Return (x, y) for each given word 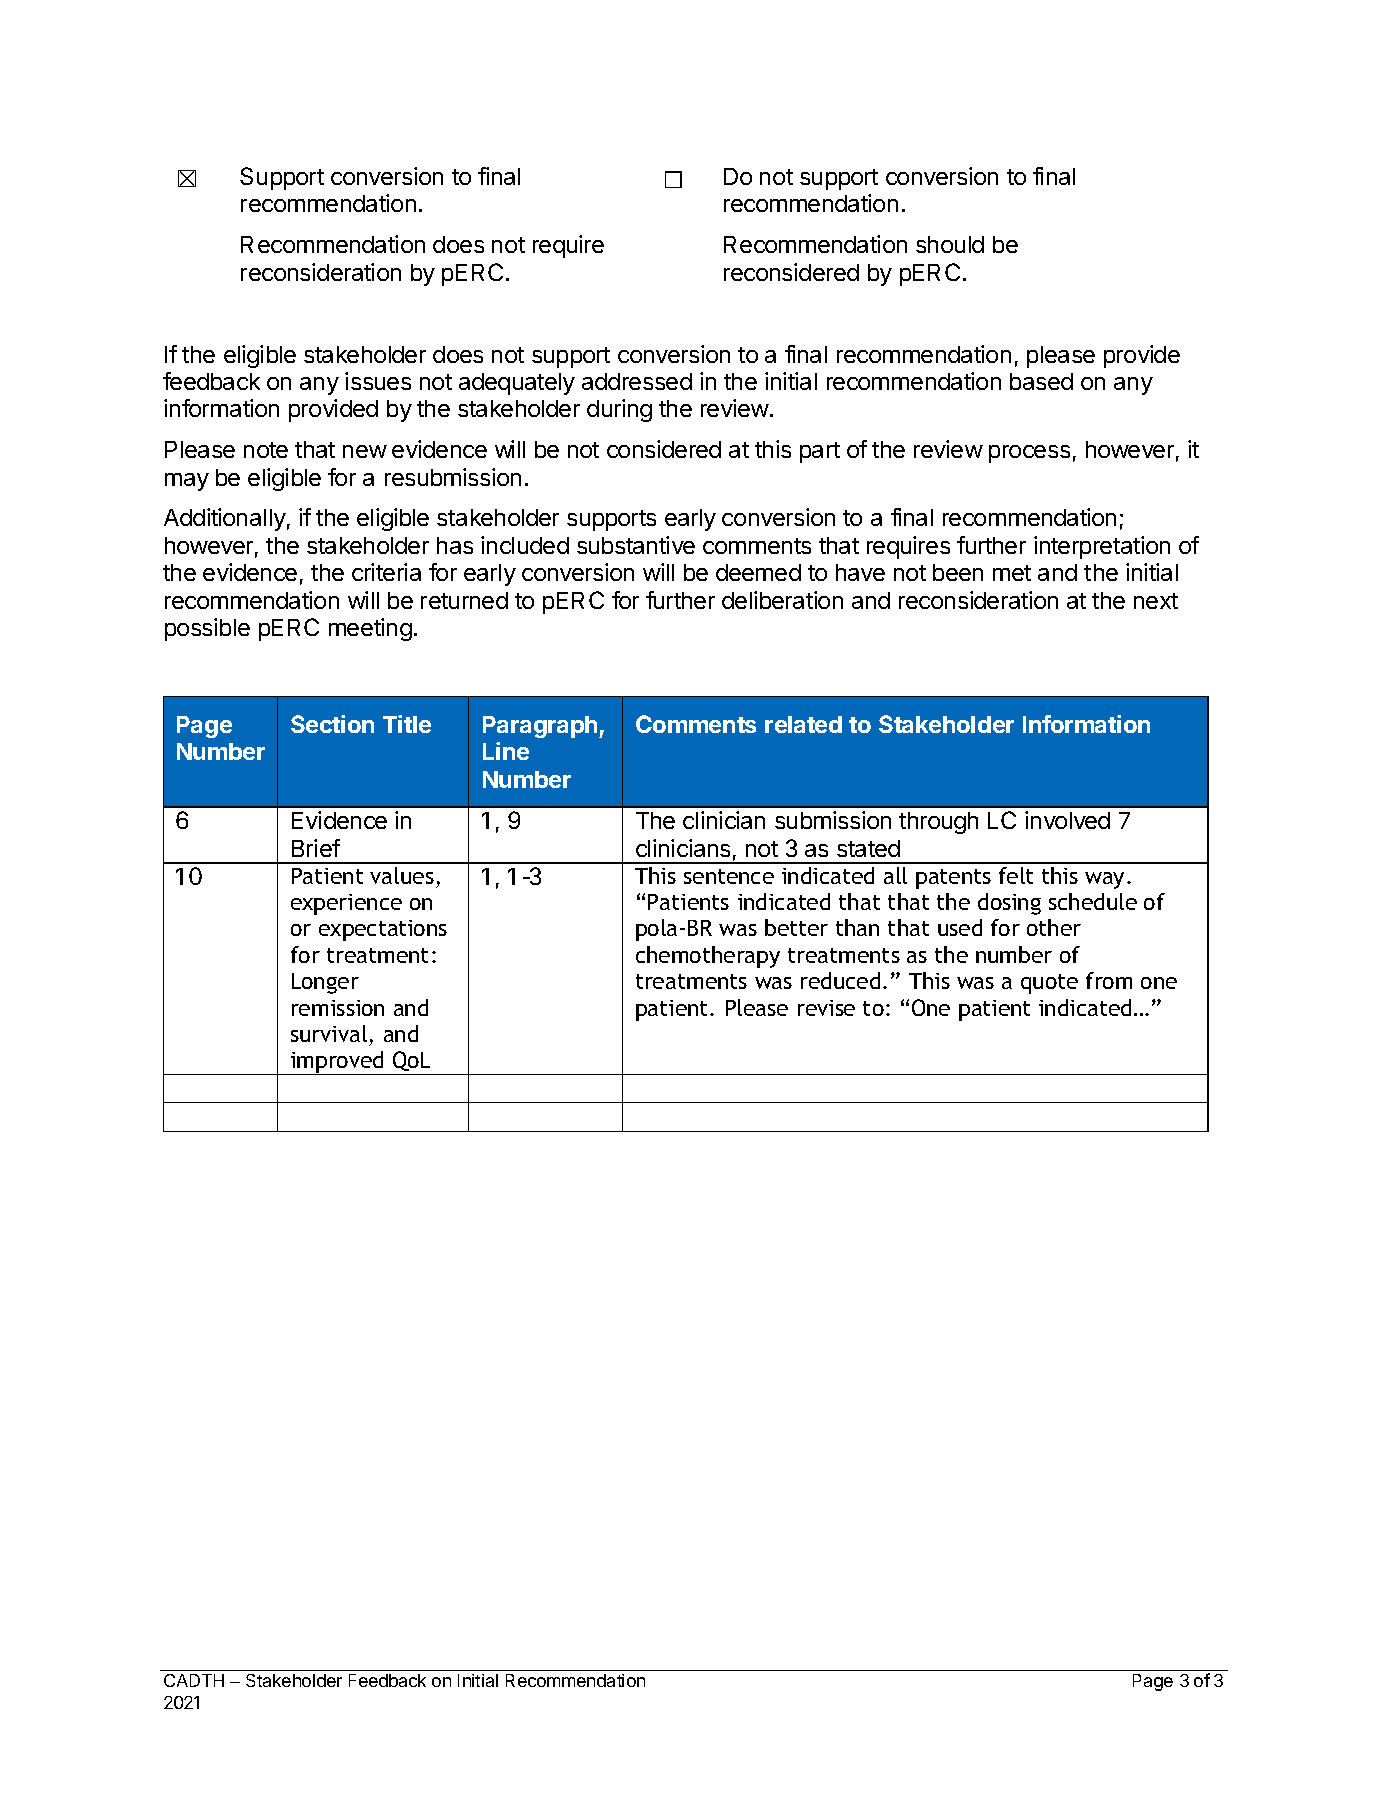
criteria (386, 572)
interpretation (1102, 547)
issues (378, 381)
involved (1067, 820)
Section (332, 724)
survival (329, 1033)
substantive (636, 545)
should (950, 244)
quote (1049, 984)
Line (506, 751)
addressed (637, 381)
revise (826, 1008)
